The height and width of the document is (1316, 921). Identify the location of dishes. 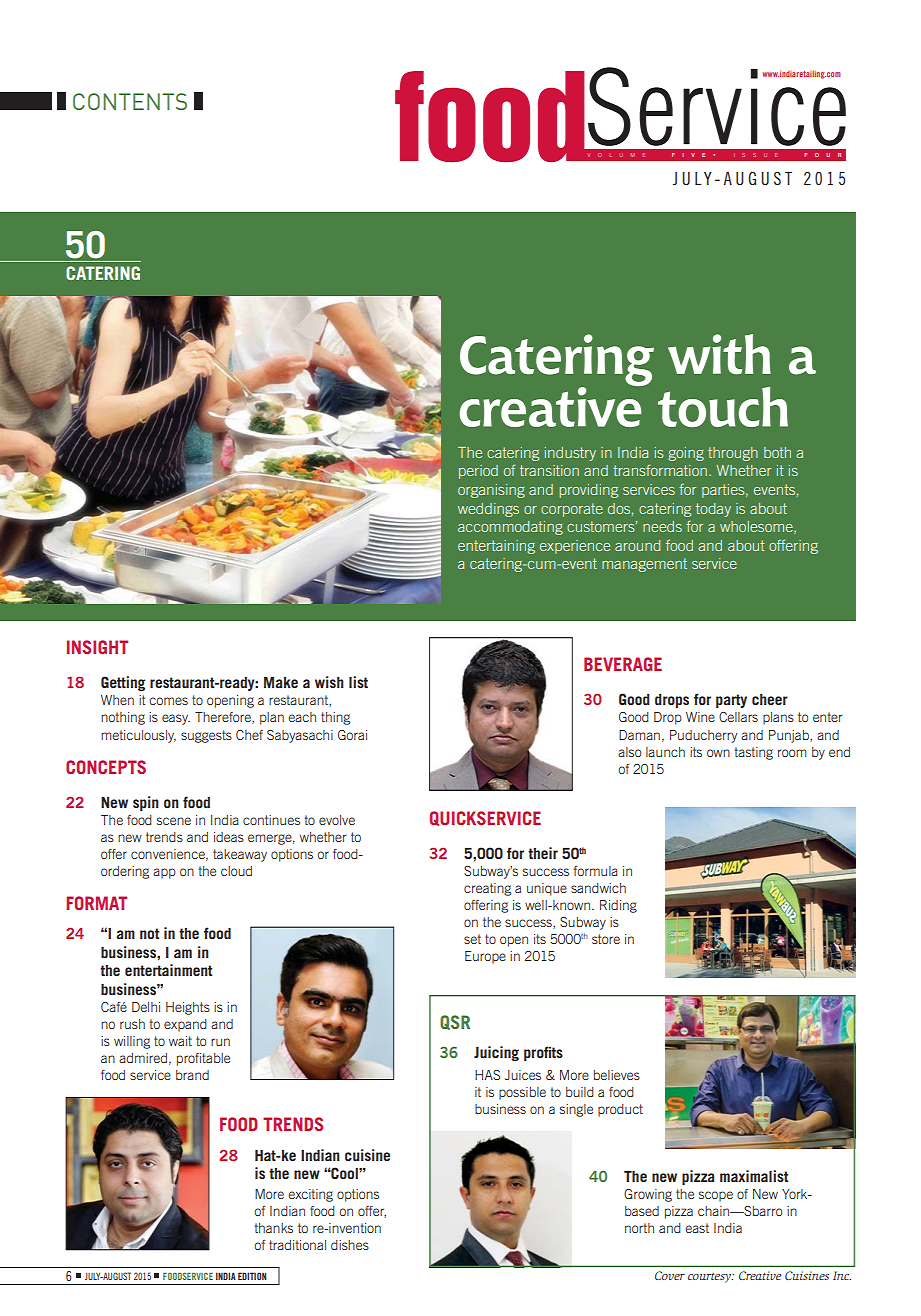
(350, 1245).
